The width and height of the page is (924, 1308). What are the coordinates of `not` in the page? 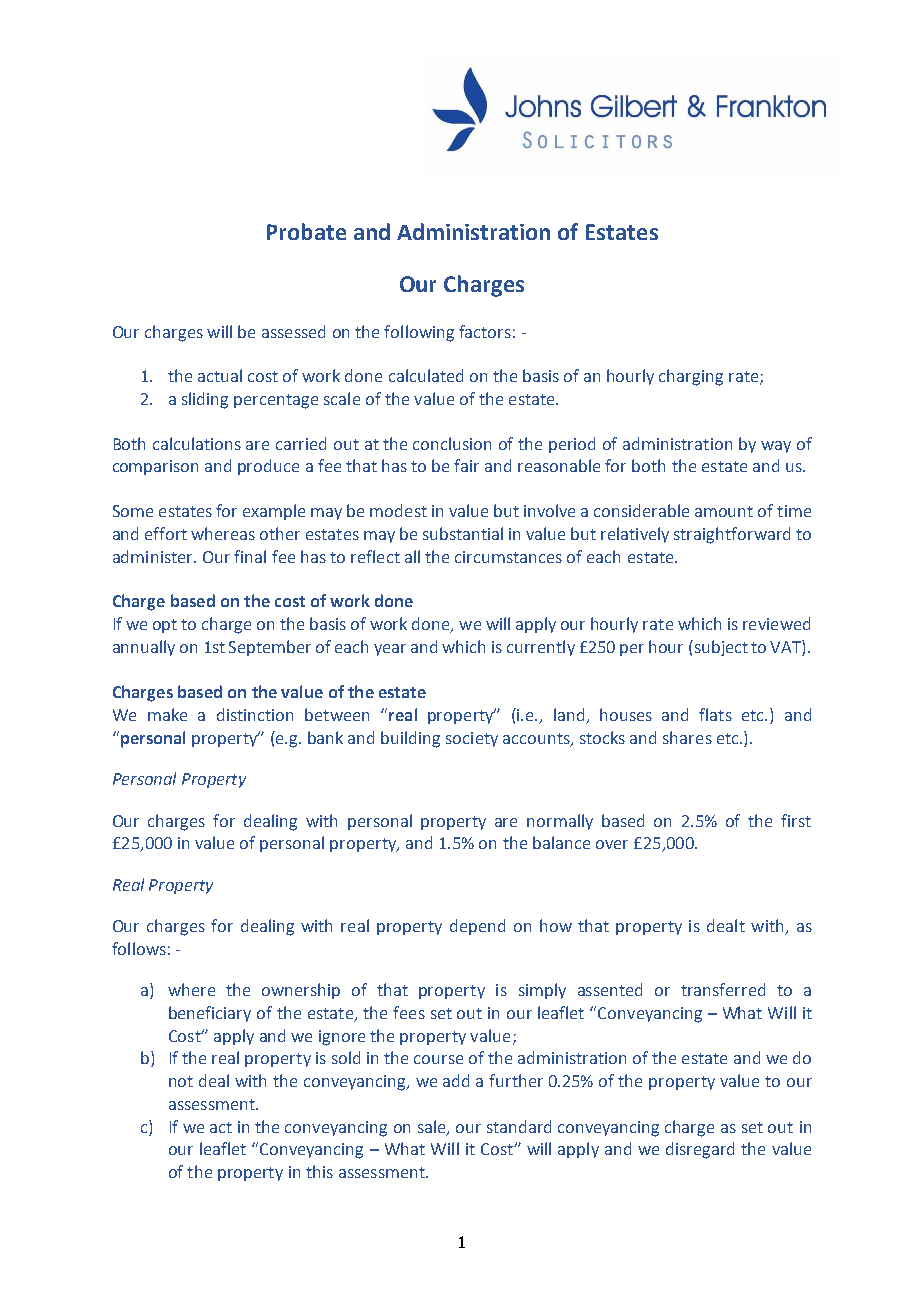 It's located at (181, 1081).
